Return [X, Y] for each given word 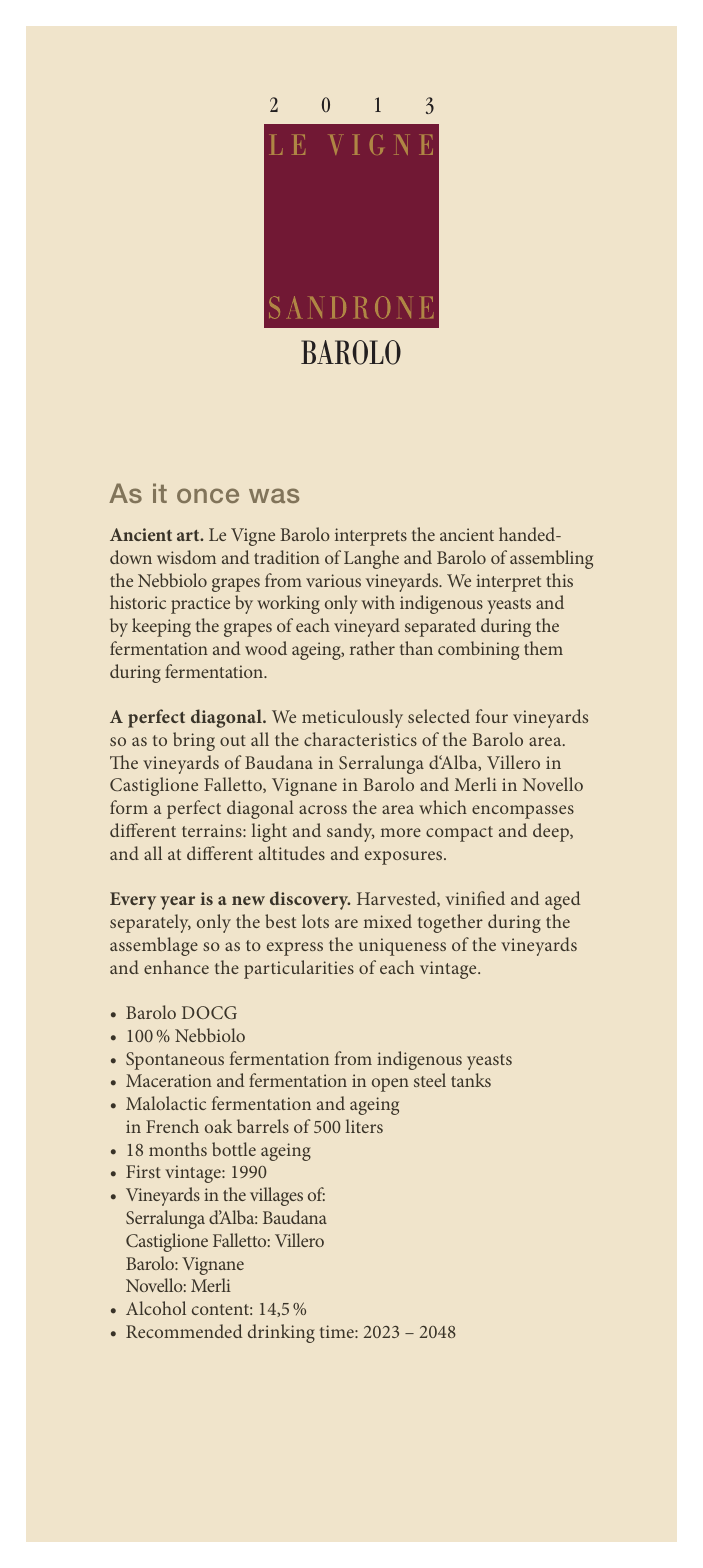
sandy [351, 832]
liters [364, 1126]
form [129, 807]
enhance [176, 967]
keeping [161, 627]
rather [372, 648]
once [208, 495]
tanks [471, 1080]
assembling [551, 559]
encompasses [523, 812]
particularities [299, 969]
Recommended [184, 1331]
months [178, 1149]
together [450, 923]
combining [478, 650]
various [333, 580]
